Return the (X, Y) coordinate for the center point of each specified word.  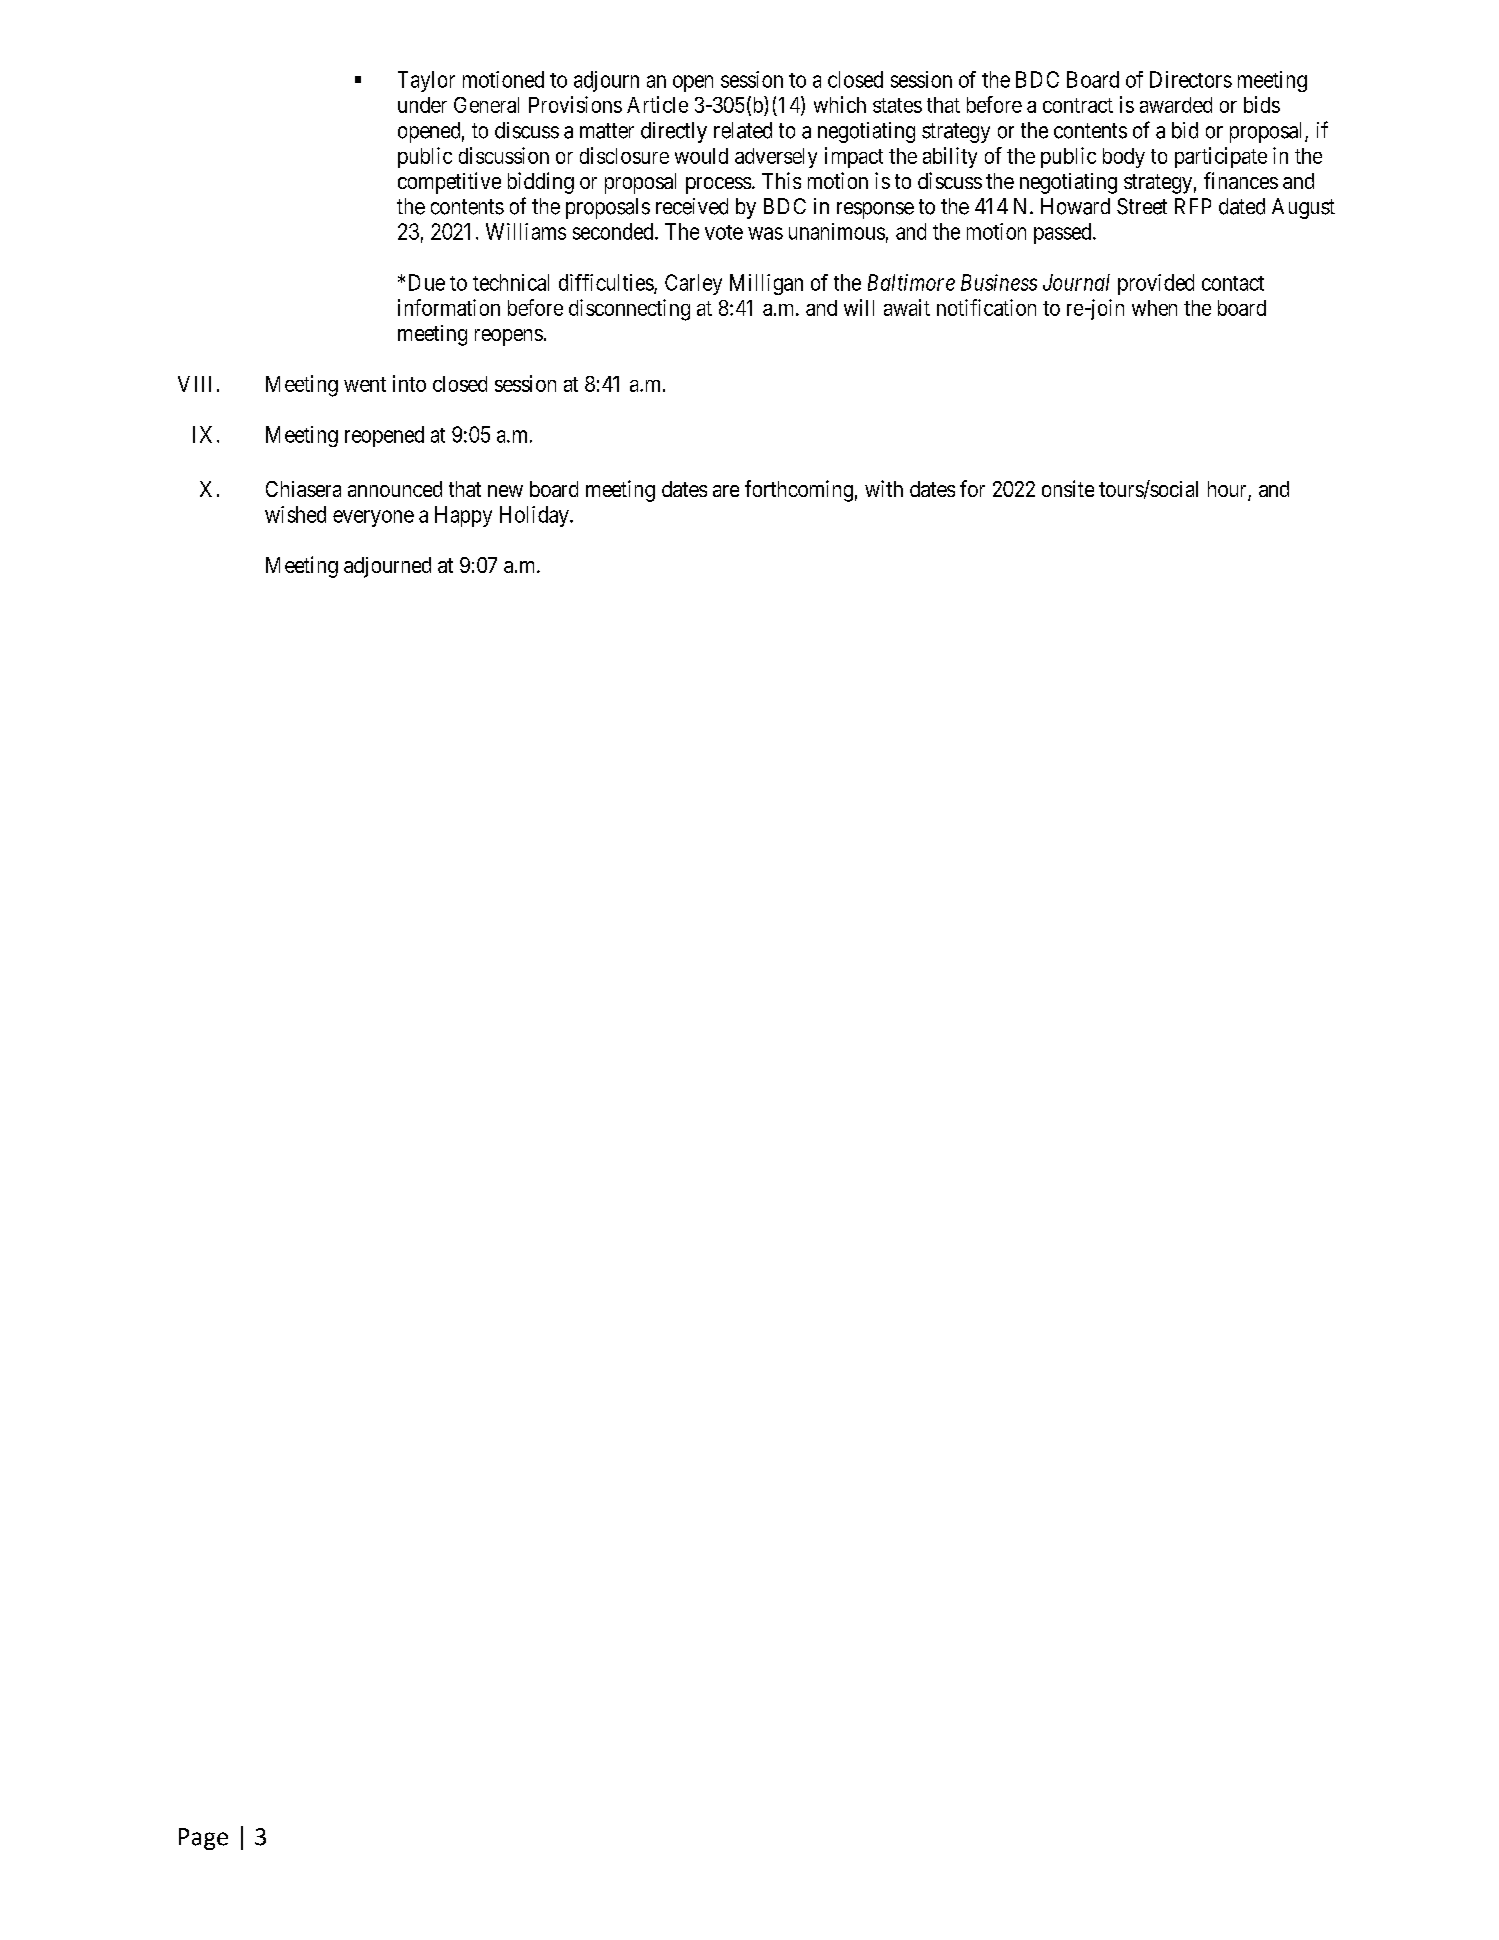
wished (295, 514)
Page (203, 1839)
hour (1228, 490)
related (743, 130)
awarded (1176, 105)
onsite (1068, 488)
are (726, 491)
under (422, 105)
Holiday (535, 516)
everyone (373, 518)
